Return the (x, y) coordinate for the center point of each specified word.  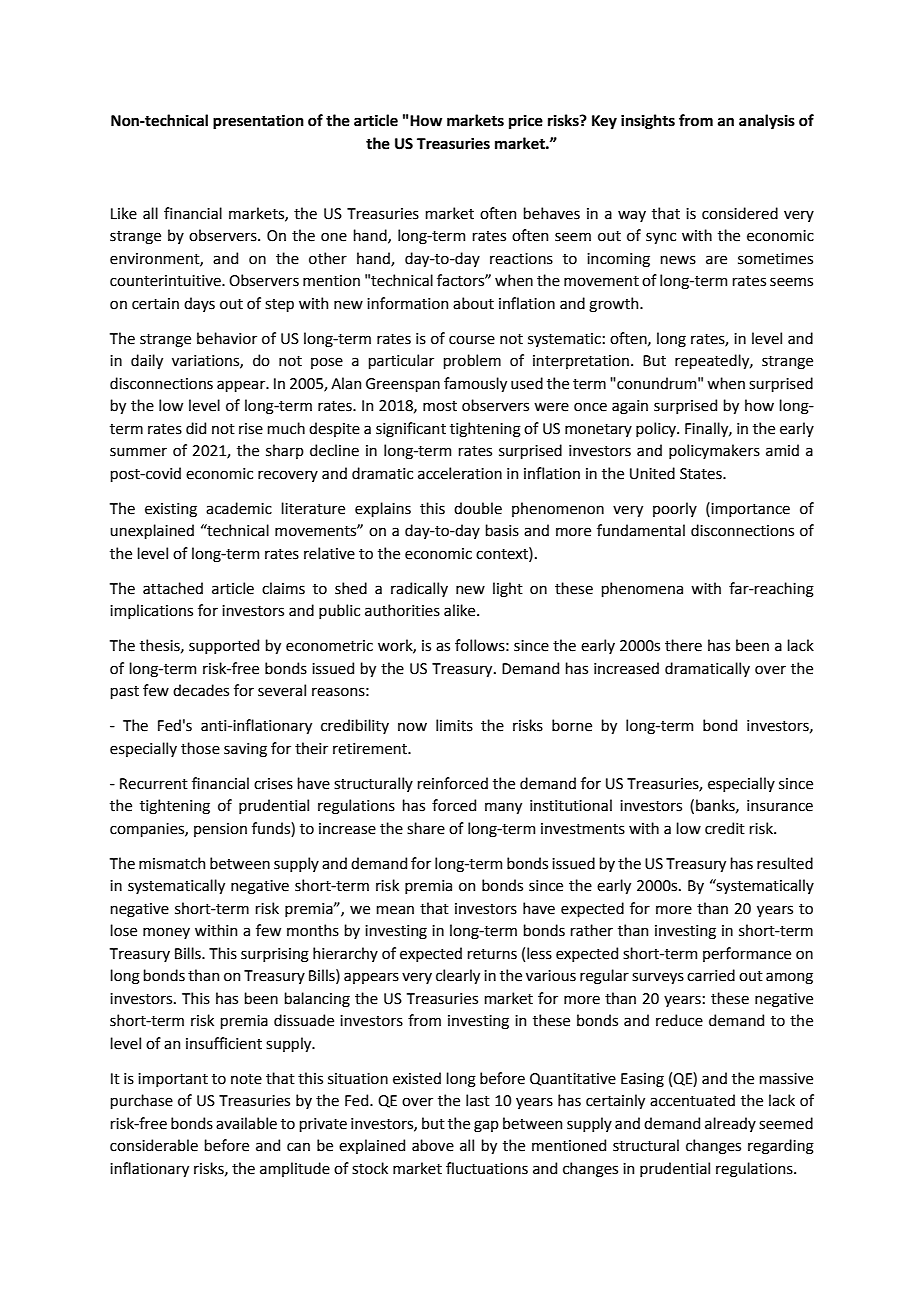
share (426, 828)
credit (725, 828)
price (526, 122)
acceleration (460, 473)
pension (220, 830)
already (730, 1124)
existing (171, 510)
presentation (258, 122)
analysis (767, 121)
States (702, 474)
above (433, 1145)
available (246, 1123)
